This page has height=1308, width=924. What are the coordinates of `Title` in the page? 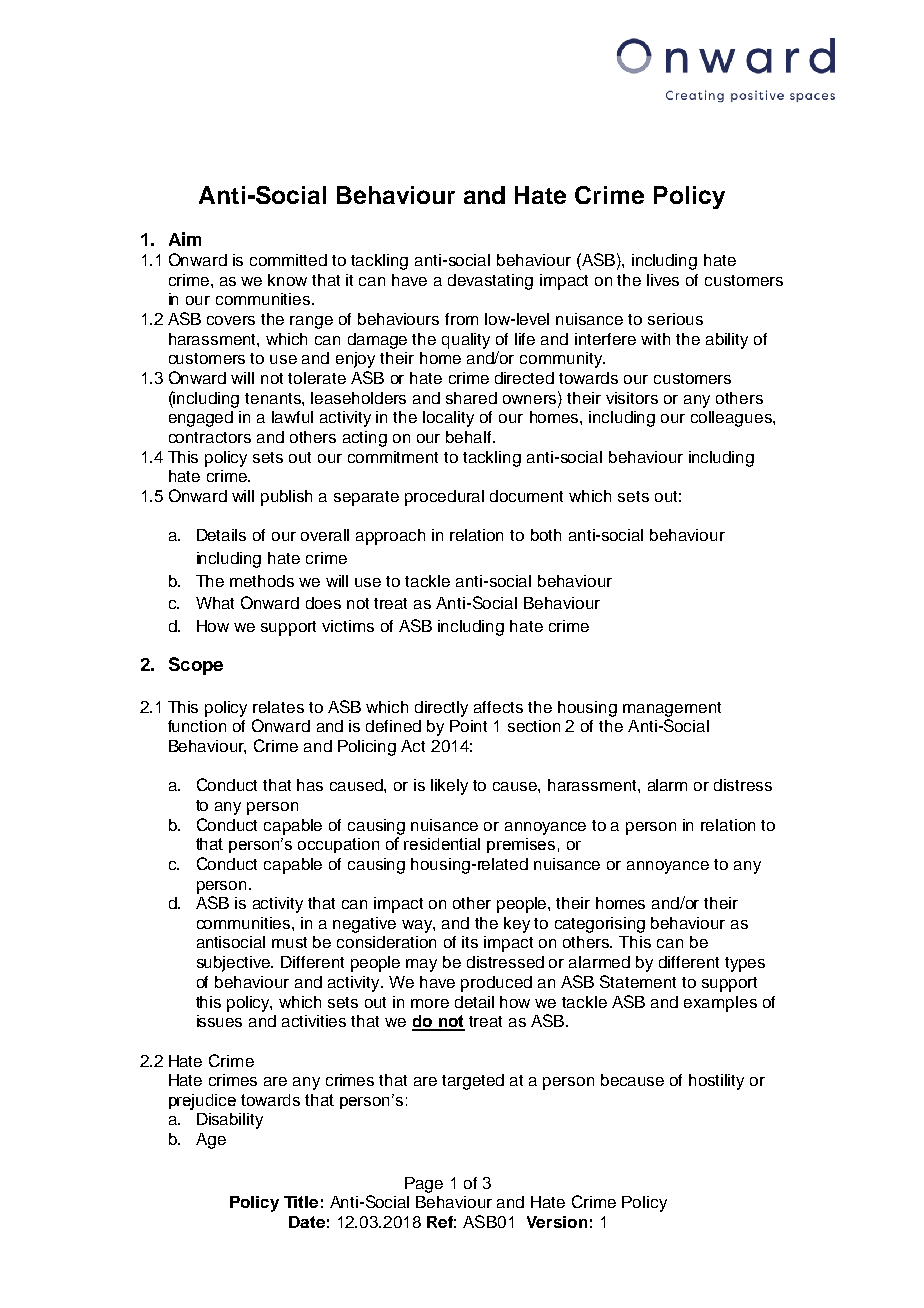 It's located at (301, 1202).
